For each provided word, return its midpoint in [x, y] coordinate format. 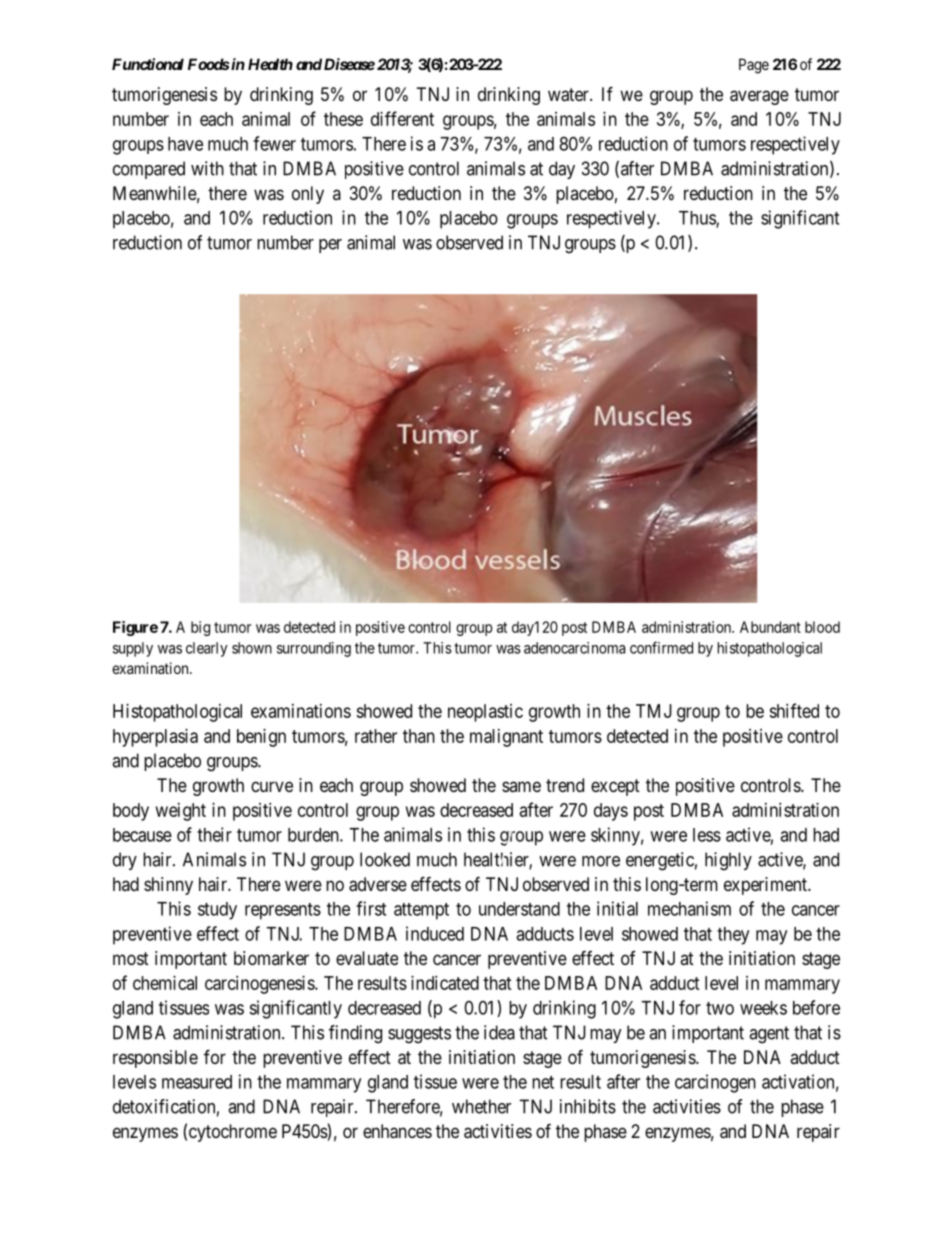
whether [481, 1106]
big [200, 628]
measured [197, 1082]
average [759, 97]
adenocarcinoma [574, 648]
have [185, 144]
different [402, 118]
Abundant [770, 627]
